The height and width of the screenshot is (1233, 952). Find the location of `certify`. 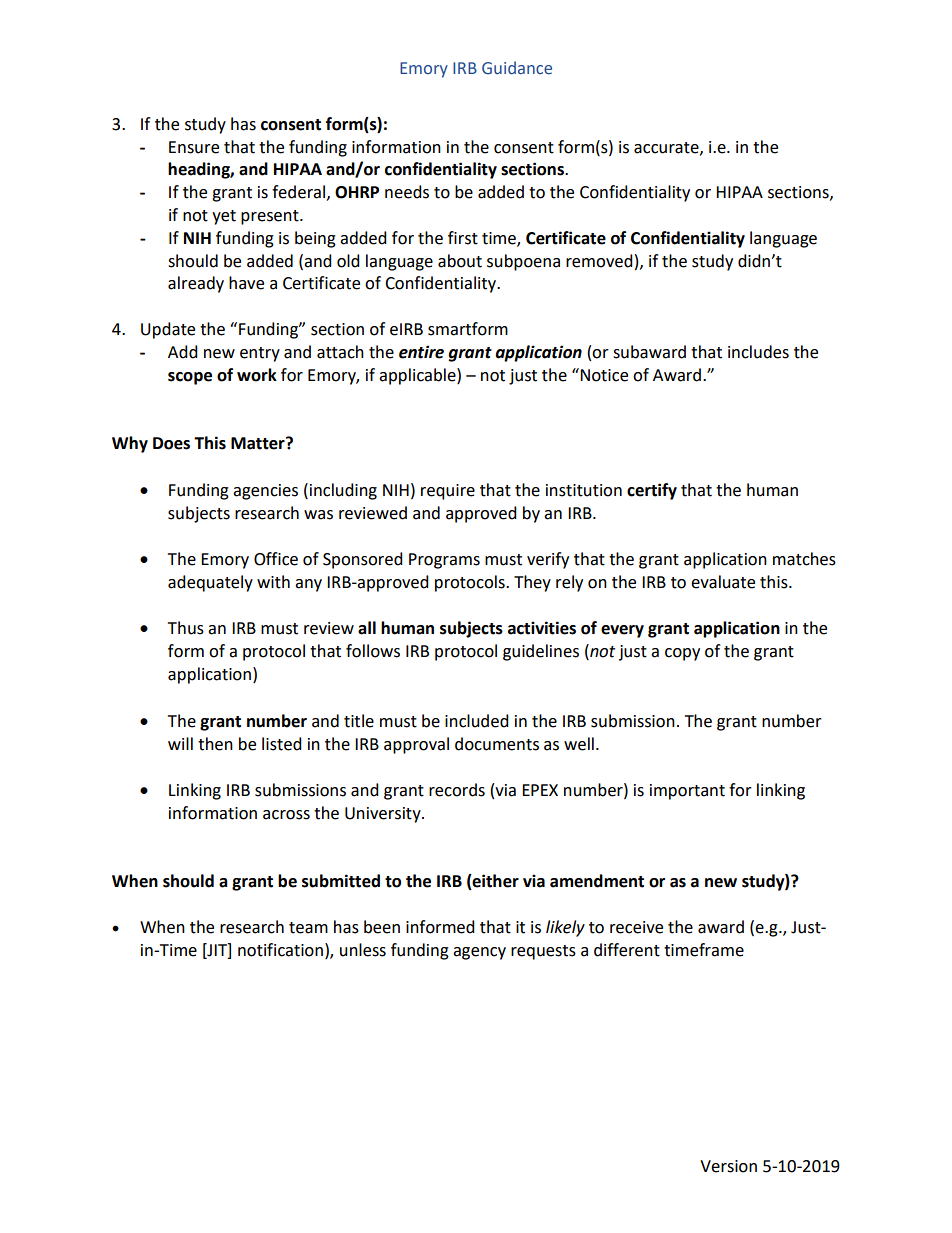

certify is located at coordinates (652, 491).
